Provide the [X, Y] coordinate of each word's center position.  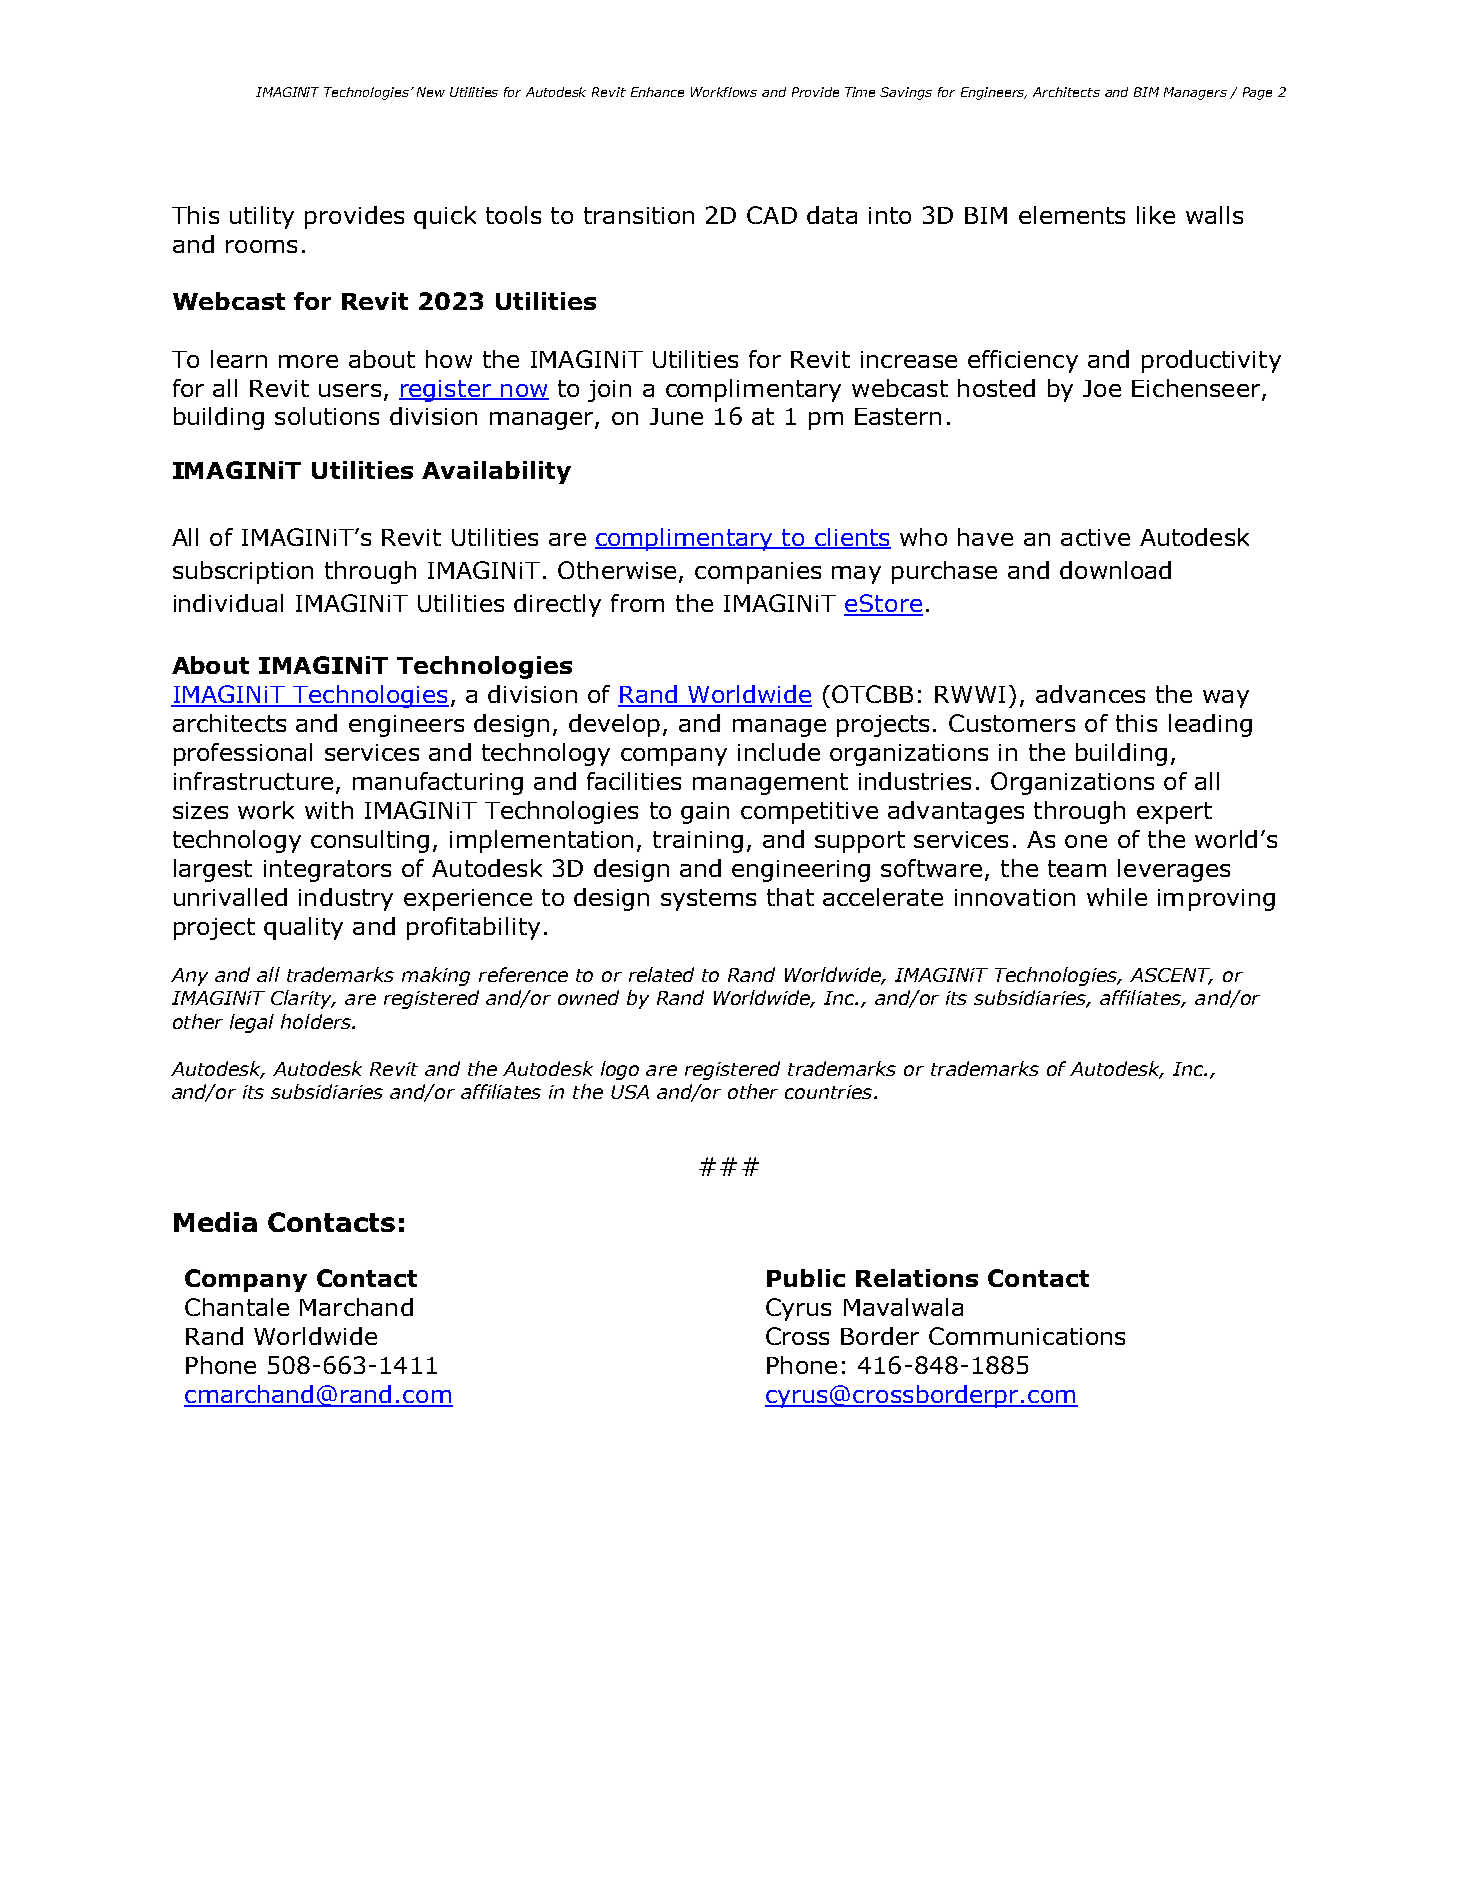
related [661, 974]
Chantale [237, 1307]
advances [1090, 694]
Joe [1102, 388]
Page [1257, 93]
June [676, 416]
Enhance [657, 92]
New [431, 92]
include [779, 752]
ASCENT [1171, 976]
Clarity [303, 999]
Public [806, 1278]
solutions [327, 416]
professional [243, 754]
